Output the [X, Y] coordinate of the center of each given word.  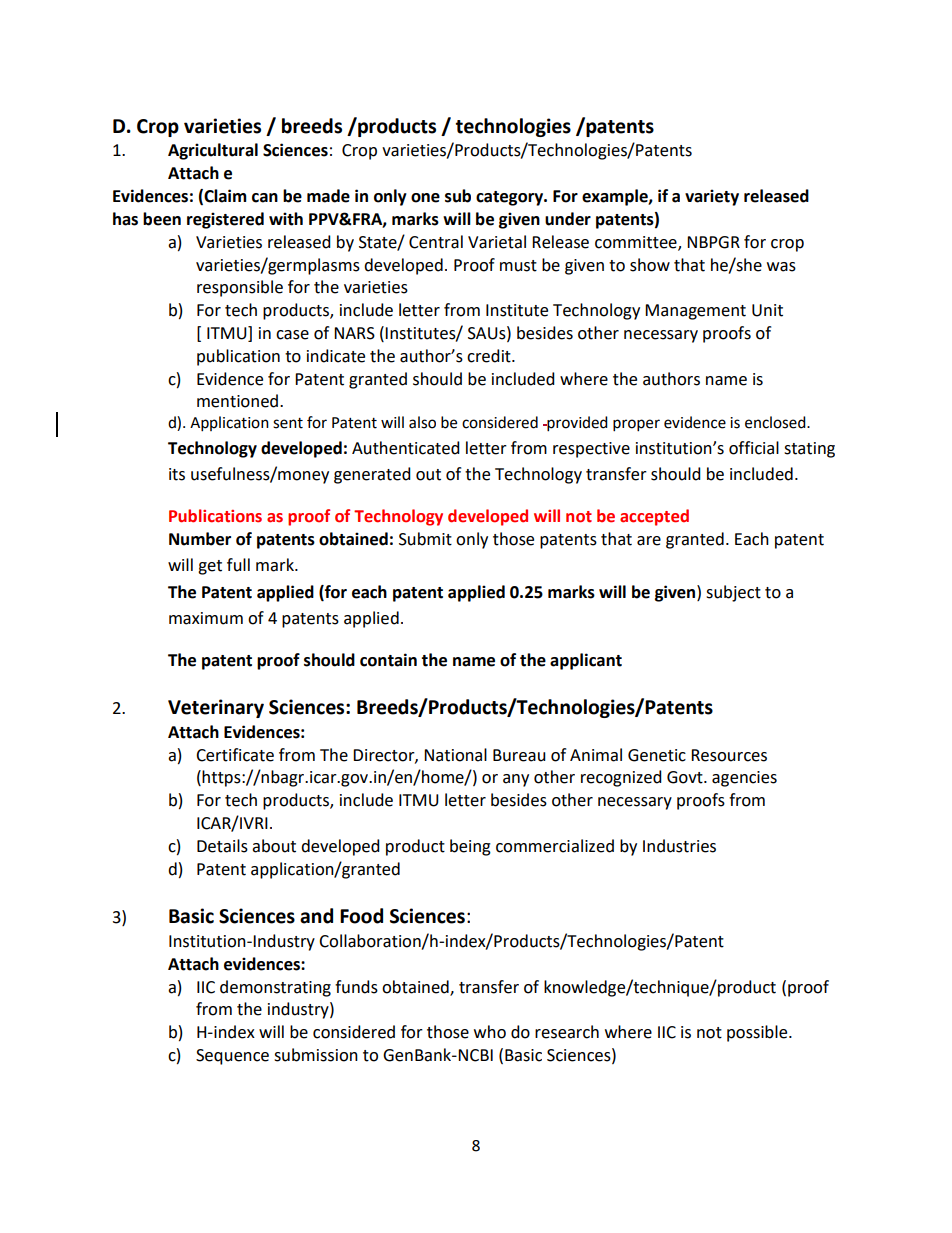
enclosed [776, 422]
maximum [206, 618]
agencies [744, 779]
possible [758, 1033]
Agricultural [213, 151]
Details [222, 846]
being [470, 847]
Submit [425, 539]
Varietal [497, 242]
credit [490, 356]
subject [733, 593]
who [490, 1032]
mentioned [237, 401]
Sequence [232, 1057]
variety [712, 197]
